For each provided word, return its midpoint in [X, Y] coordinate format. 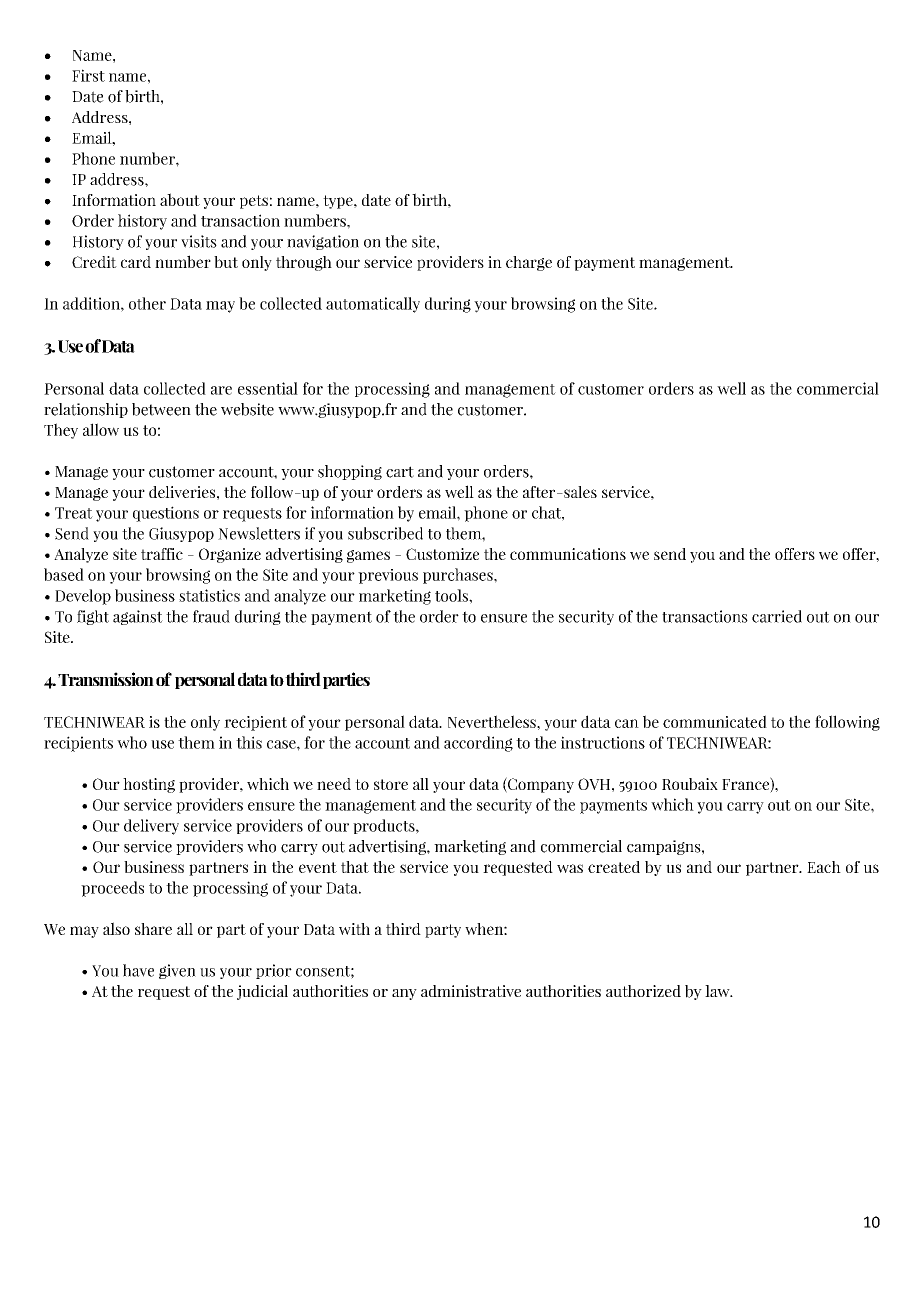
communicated [715, 721]
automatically [373, 305]
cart [400, 472]
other [147, 303]
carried [777, 616]
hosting [149, 785]
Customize [442, 554]
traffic [162, 554]
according [478, 744]
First [88, 75]
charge [529, 263]
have [138, 970]
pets [254, 202]
